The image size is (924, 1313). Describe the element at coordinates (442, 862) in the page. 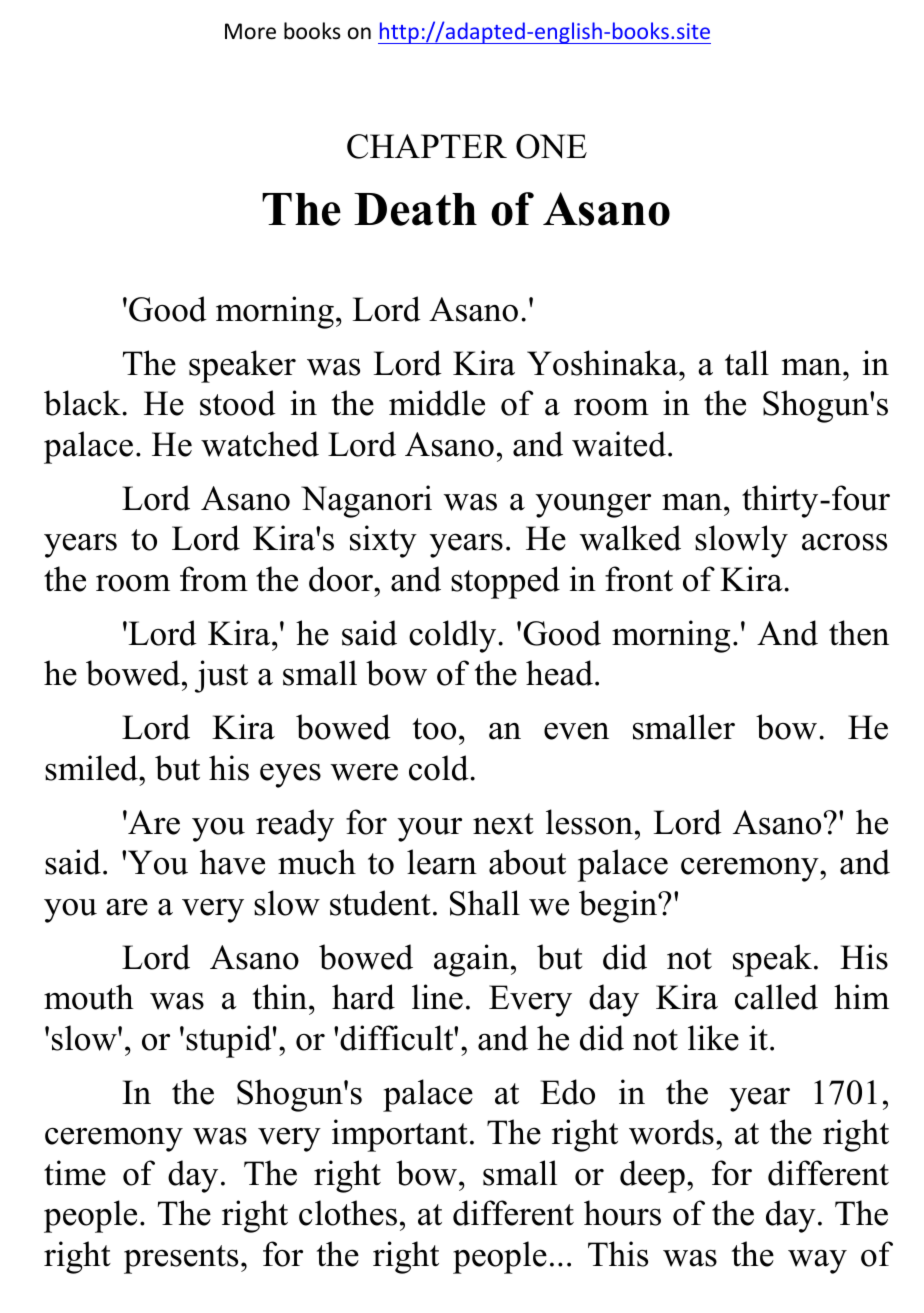

I see `learn` at that location.
